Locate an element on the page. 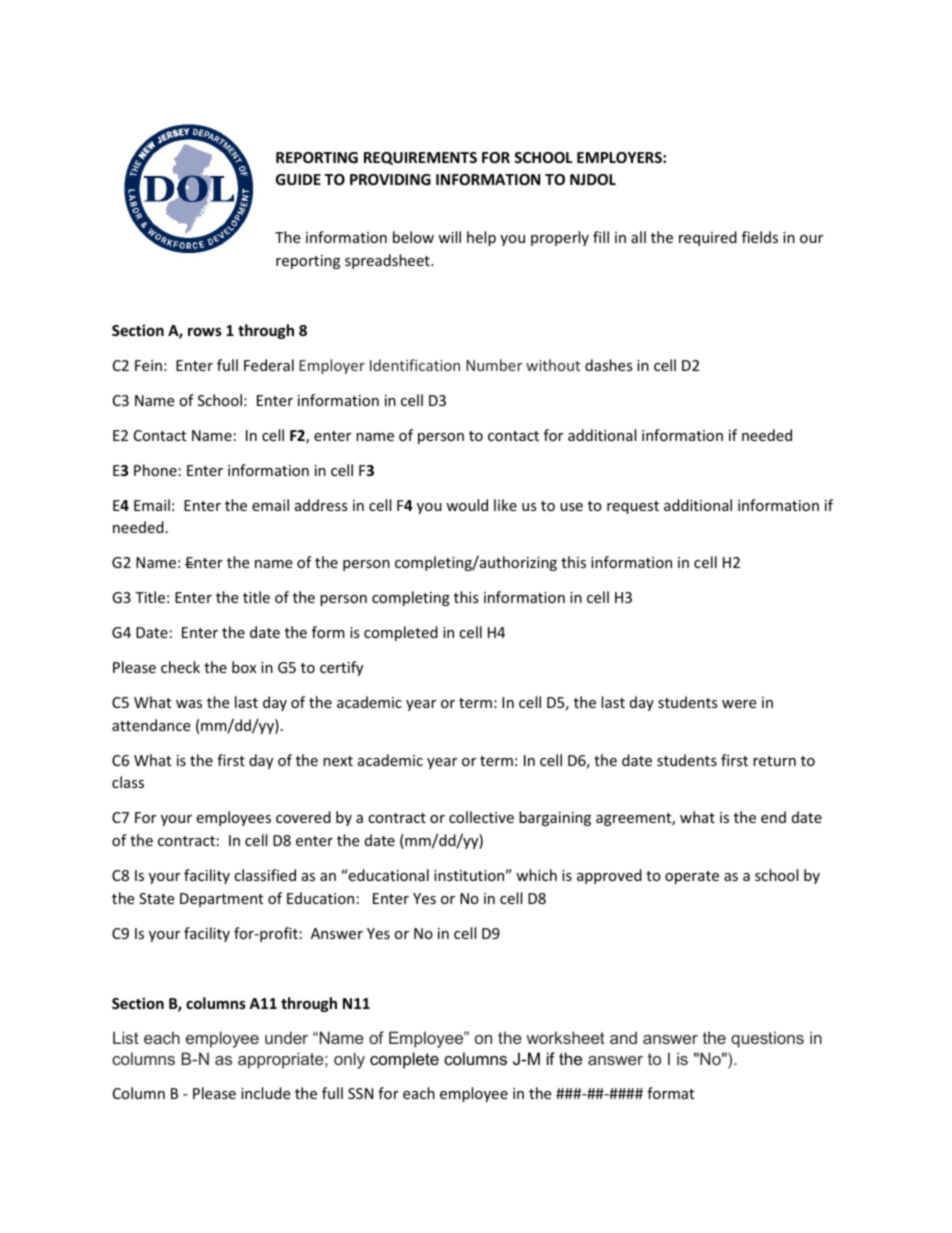 The image size is (952, 1233). collective is located at coordinates (481, 817).
